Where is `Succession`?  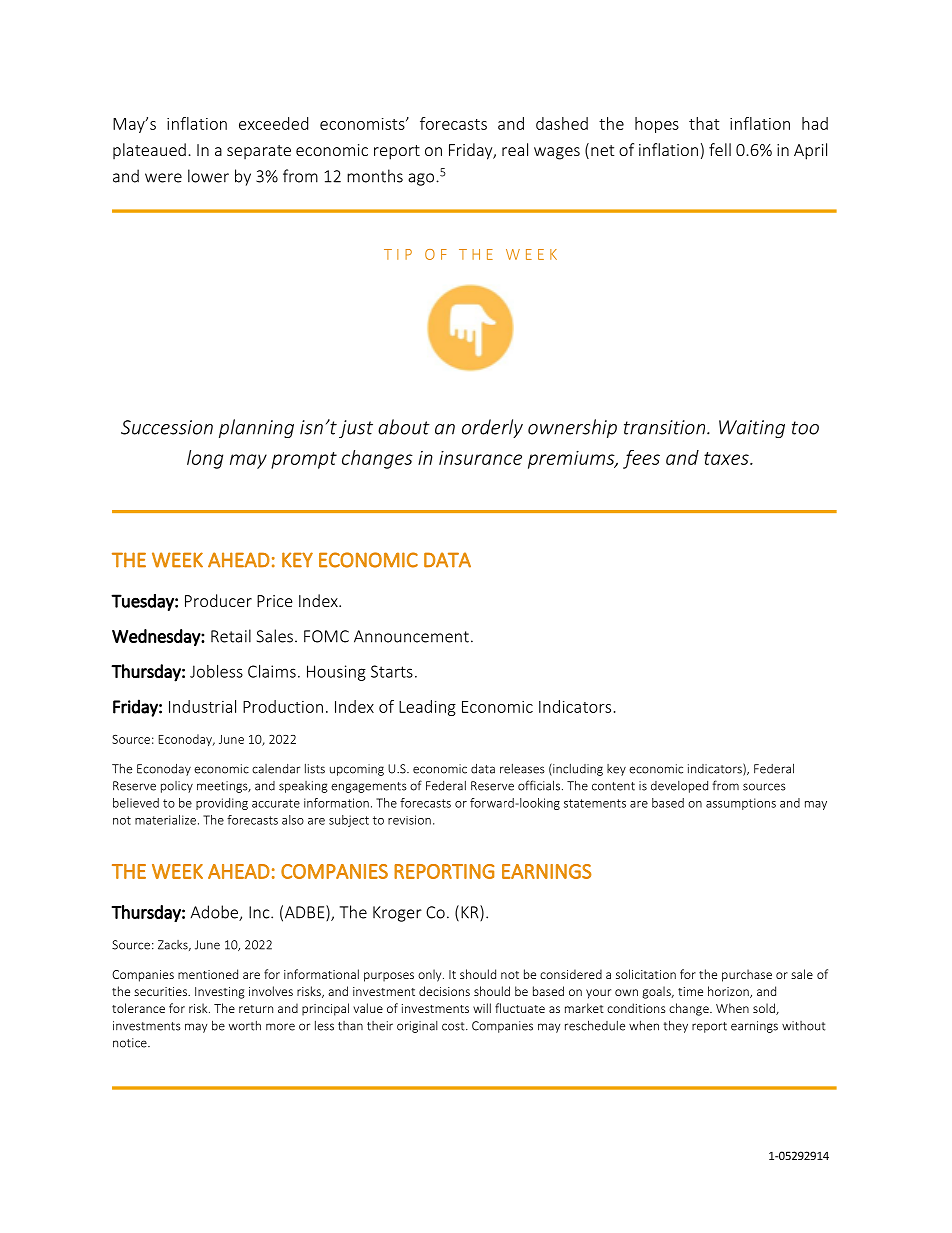 Succession is located at coordinates (167, 427).
